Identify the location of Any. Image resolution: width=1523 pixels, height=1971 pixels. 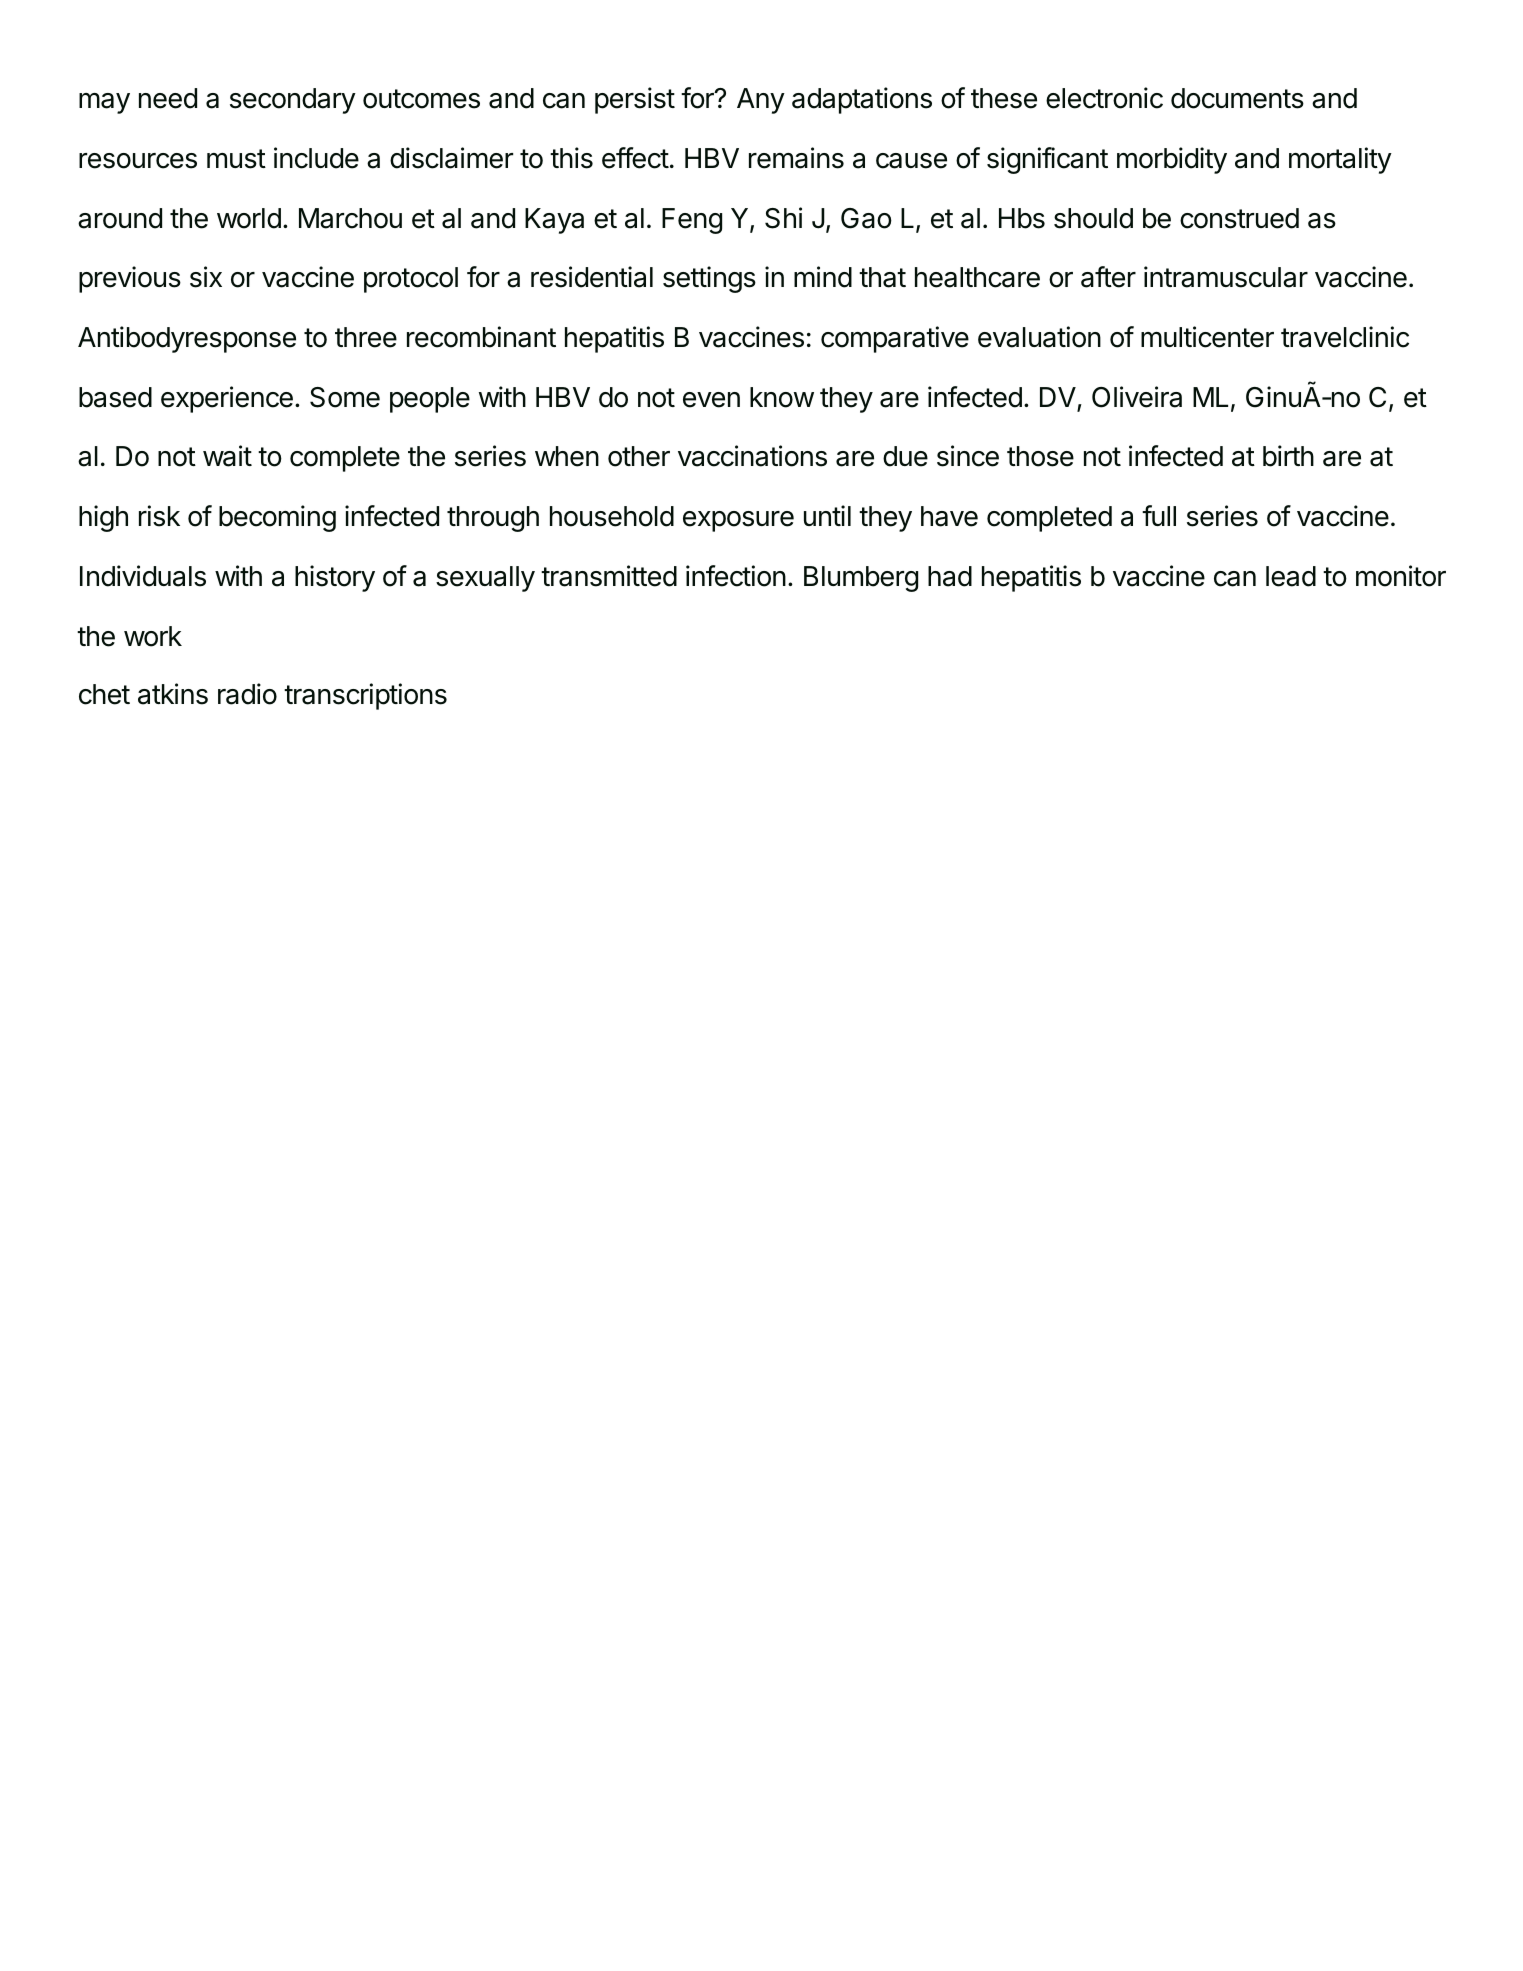
(761, 101).
